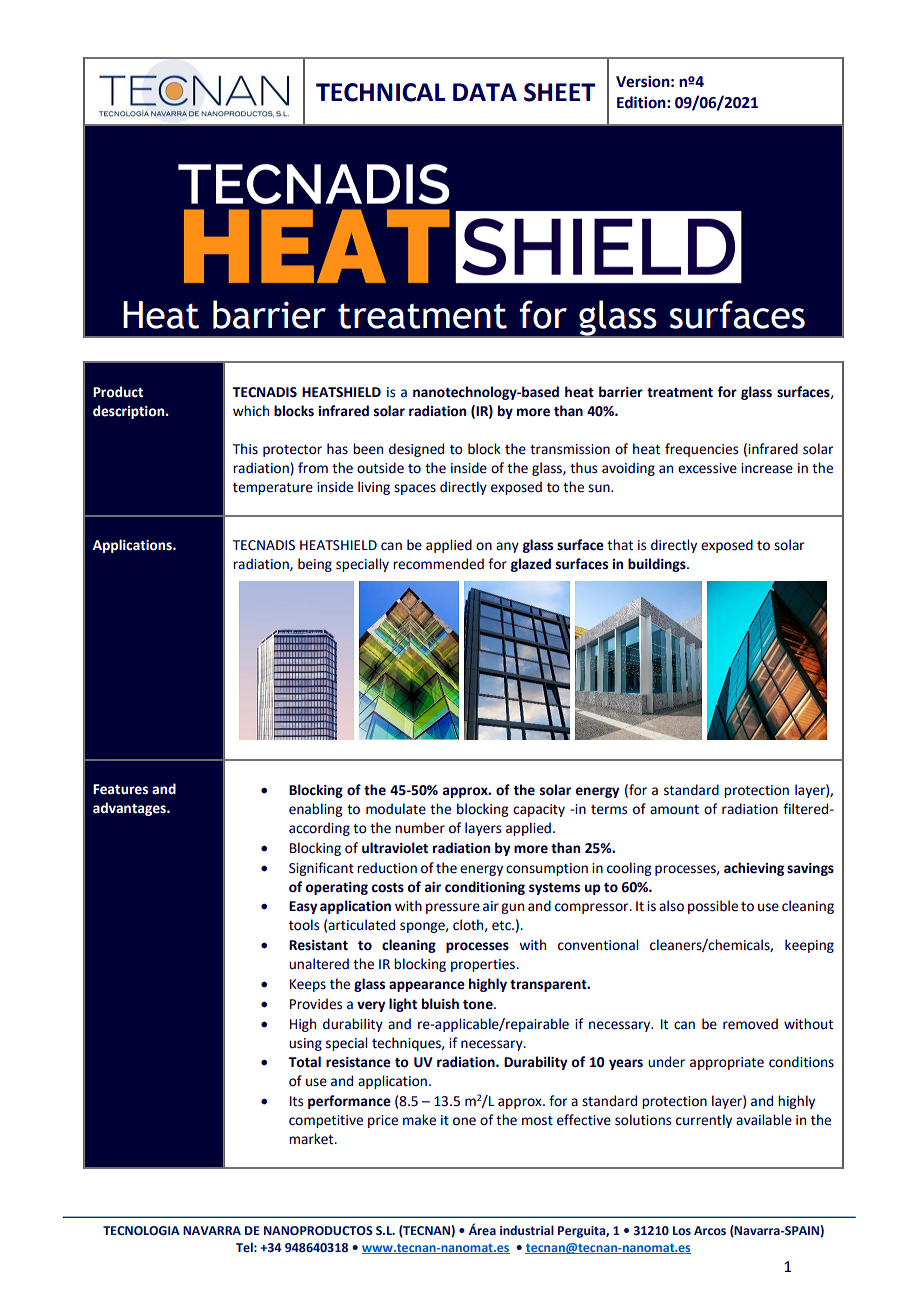 This screenshot has width=924, height=1308. I want to click on excessive, so click(707, 468).
